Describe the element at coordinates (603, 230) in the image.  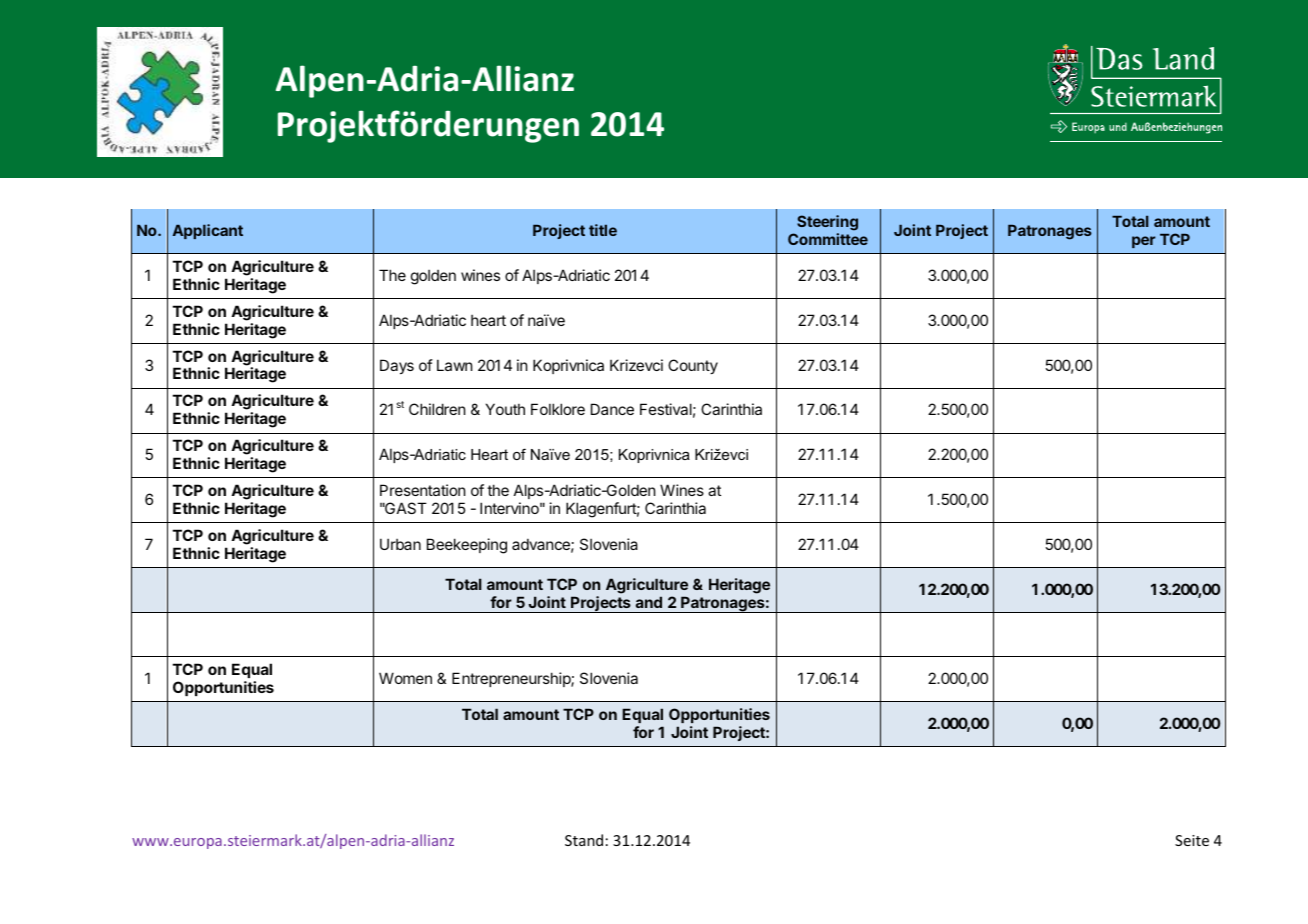
I see `title` at that location.
